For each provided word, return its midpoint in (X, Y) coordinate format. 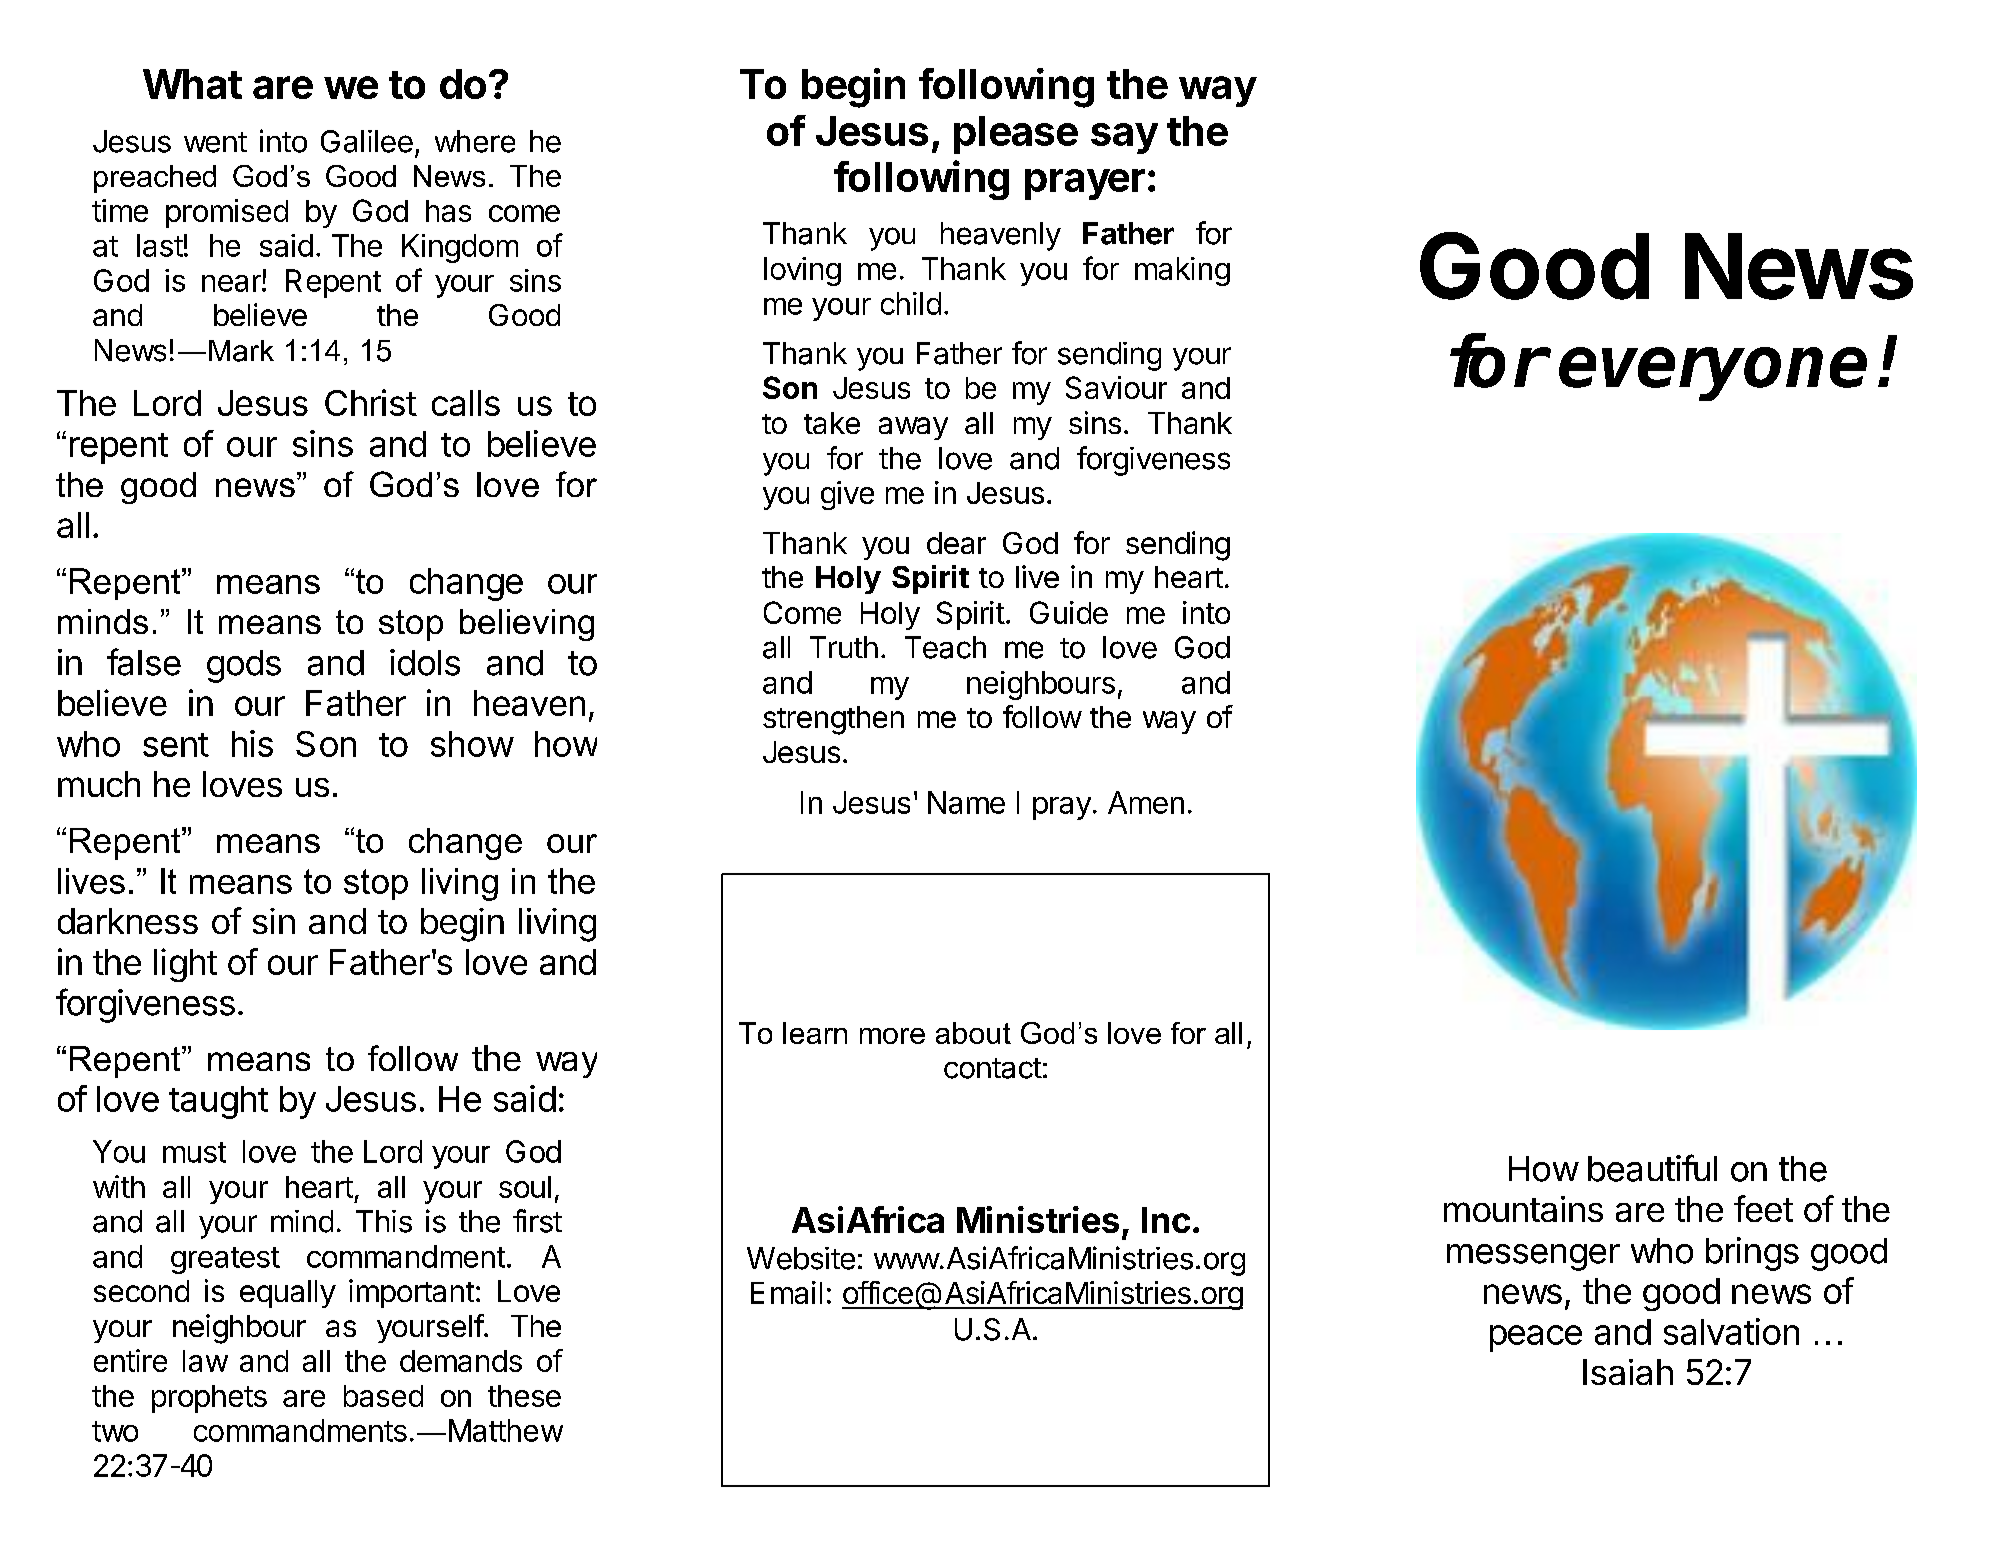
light (185, 965)
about (973, 1033)
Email (786, 1292)
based (383, 1396)
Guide (1069, 612)
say (1124, 138)
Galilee (367, 141)
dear (956, 543)
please (1016, 135)
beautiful (1652, 1168)
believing (527, 625)
